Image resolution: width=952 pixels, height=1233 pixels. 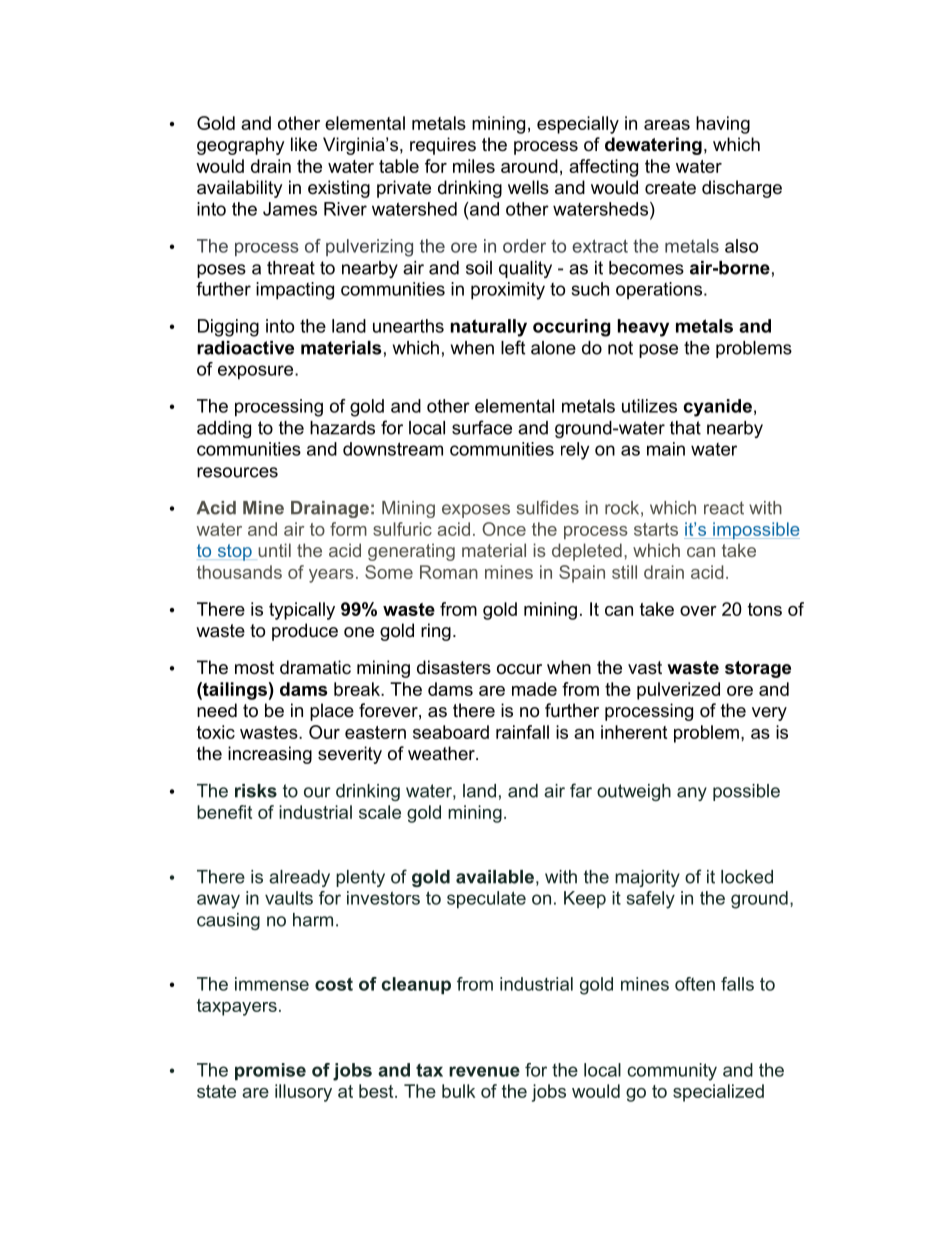 I want to click on revenue, so click(x=484, y=1071).
